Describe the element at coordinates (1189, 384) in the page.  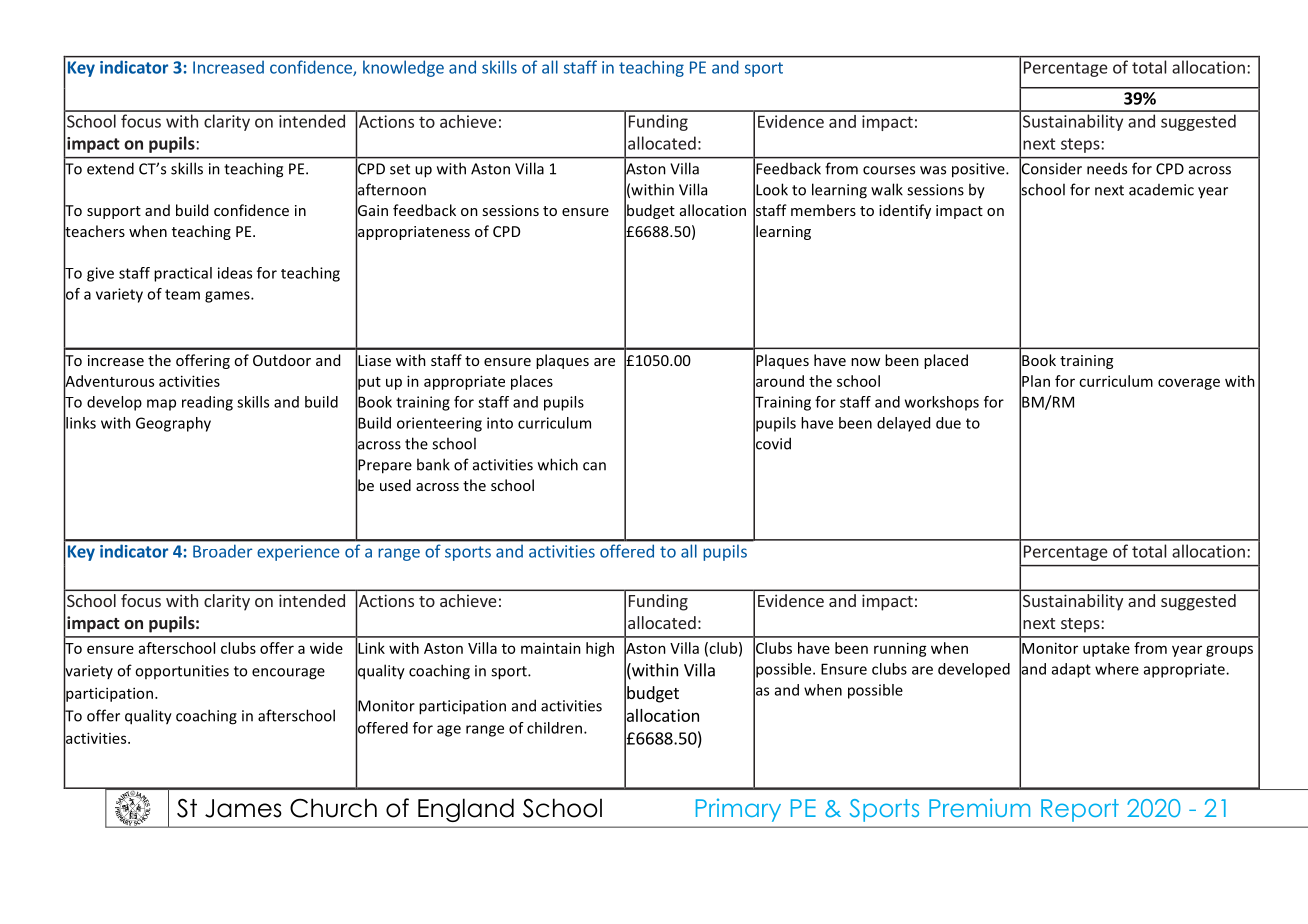
I see `coverage` at that location.
